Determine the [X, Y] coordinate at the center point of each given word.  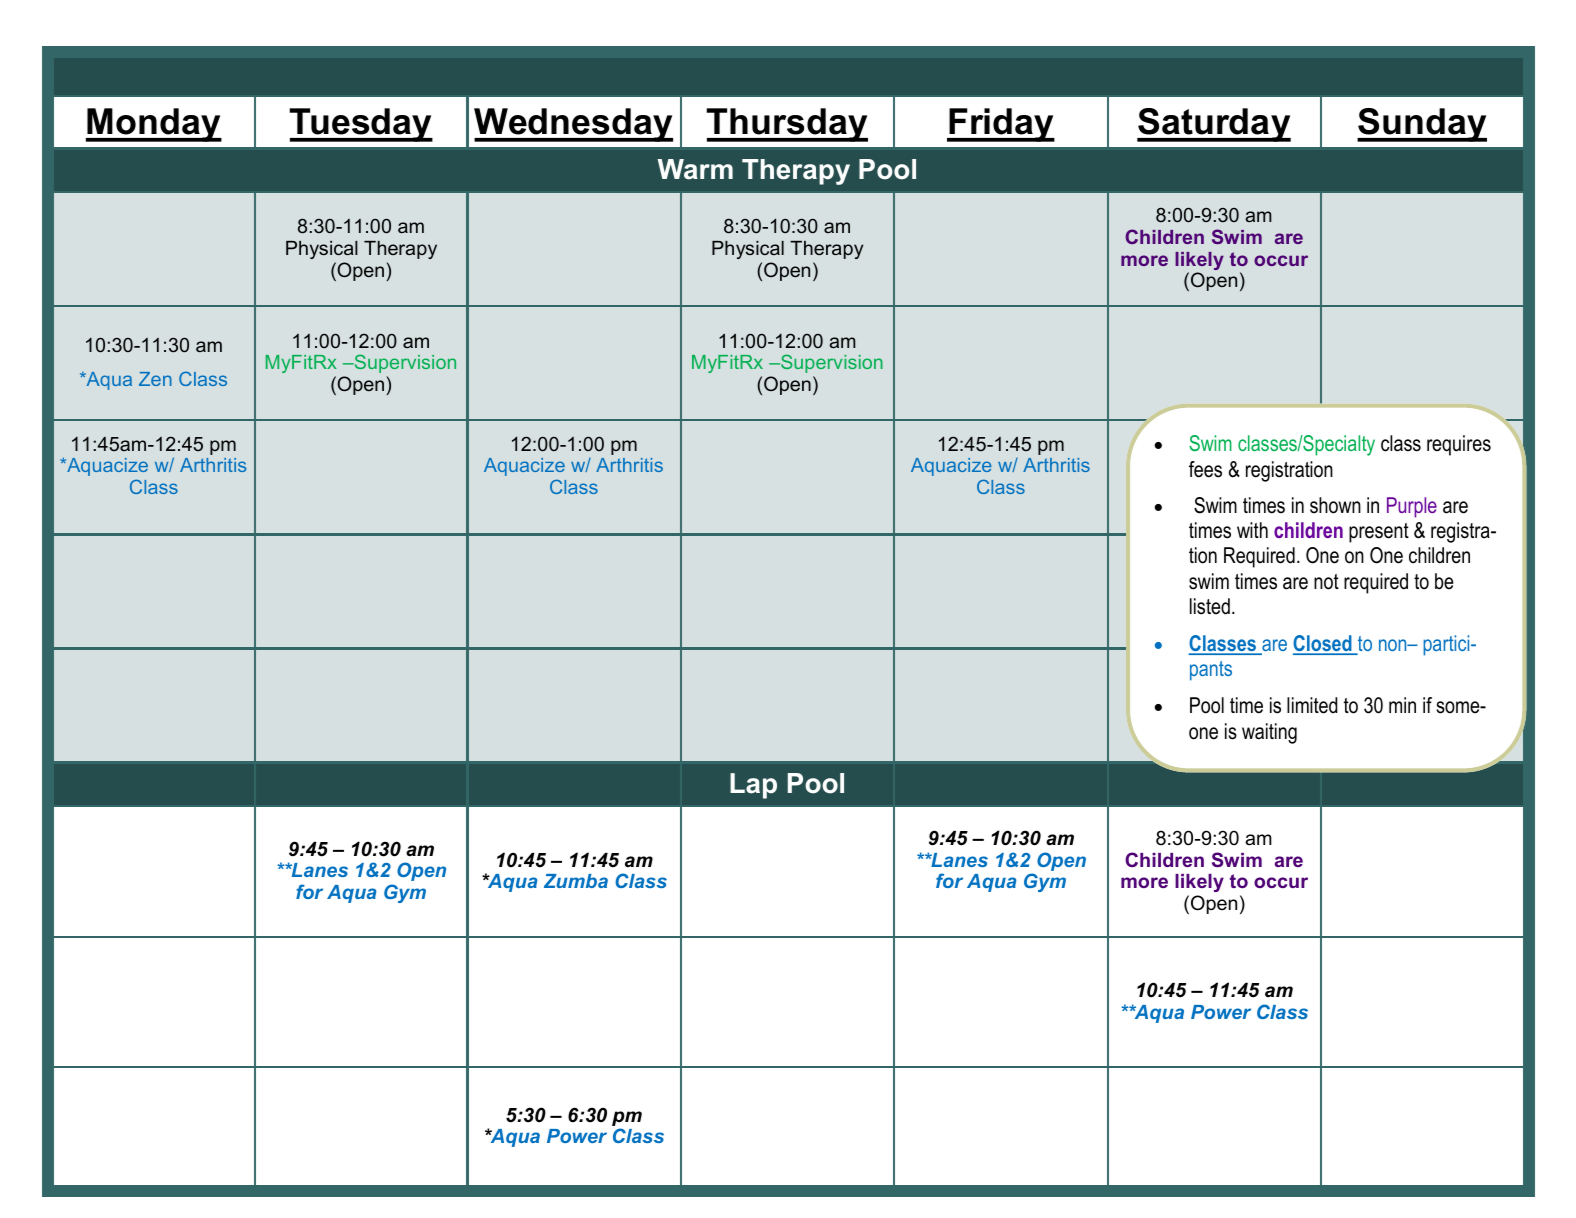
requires [1459, 445]
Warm [695, 169]
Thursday [787, 125]
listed [1210, 606]
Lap [753, 786]
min [1402, 705]
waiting [1269, 733]
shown [1335, 505]
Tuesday [361, 125]
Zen [155, 379]
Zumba [576, 881]
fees [1205, 469]
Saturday [1214, 125]
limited [1312, 705]
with [1252, 530]
